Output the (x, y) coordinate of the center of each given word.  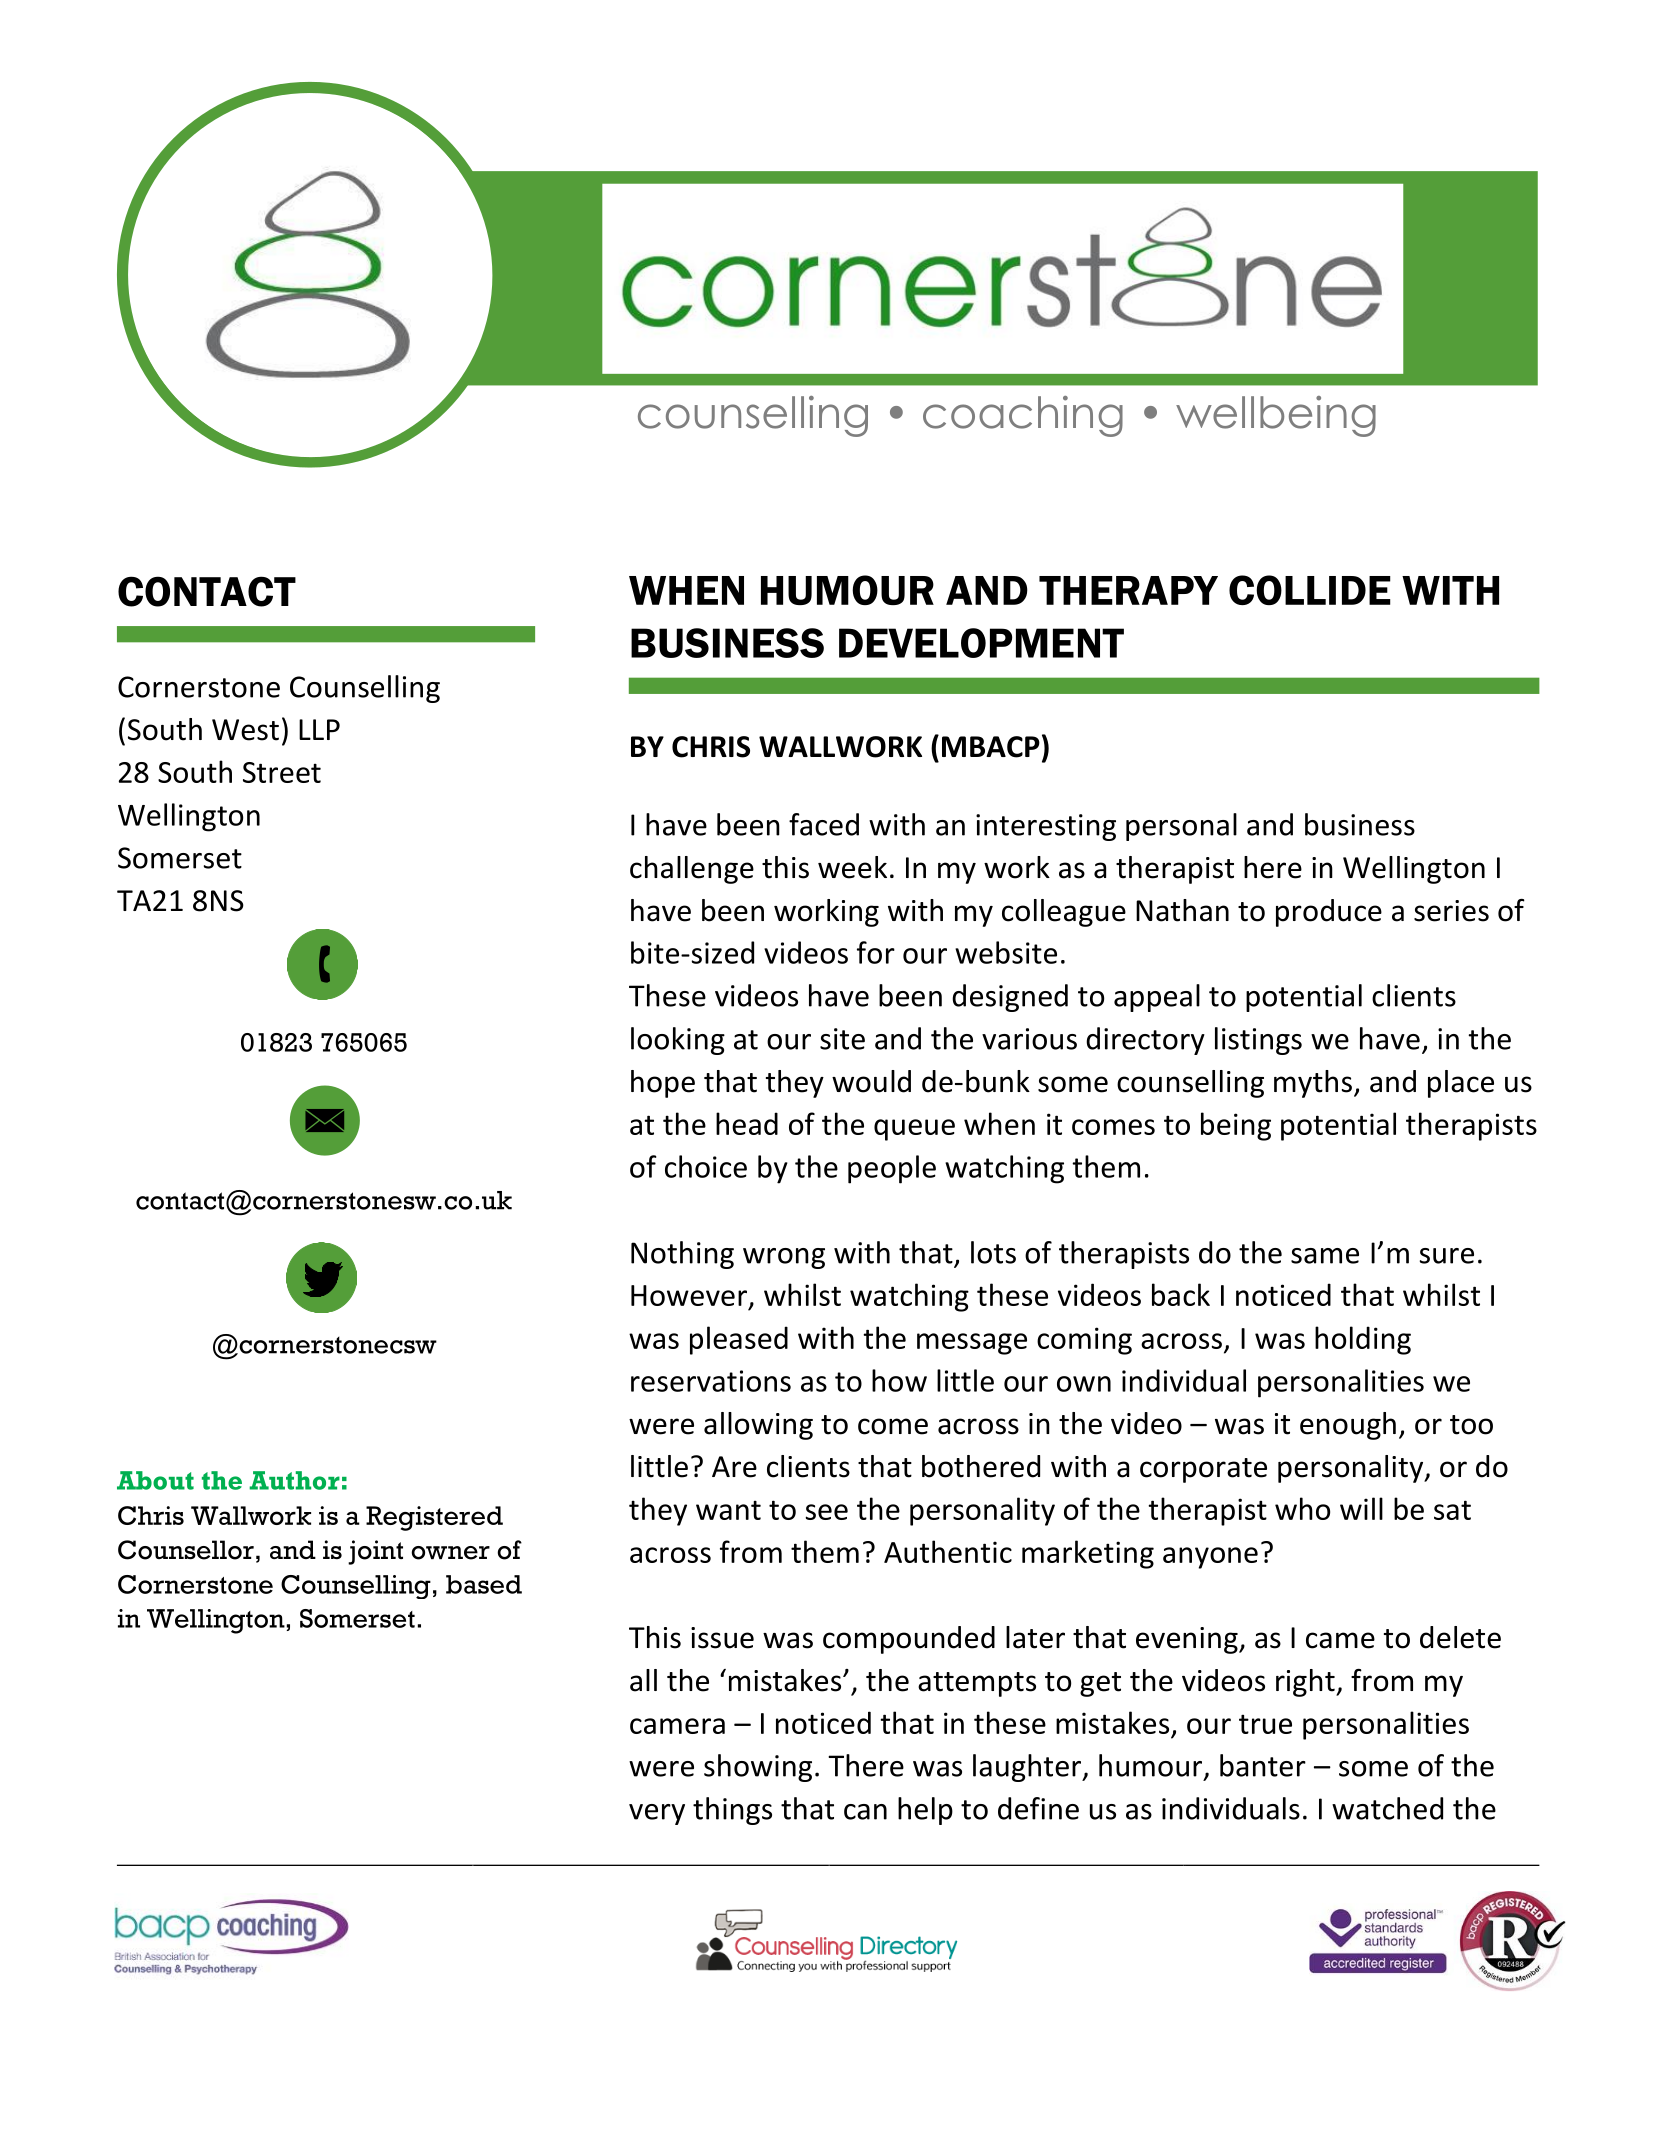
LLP (319, 729)
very (657, 1814)
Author (294, 1480)
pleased (739, 1340)
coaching (1023, 416)
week (852, 867)
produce (1329, 913)
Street (282, 772)
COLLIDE (1310, 590)
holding (1363, 1340)
